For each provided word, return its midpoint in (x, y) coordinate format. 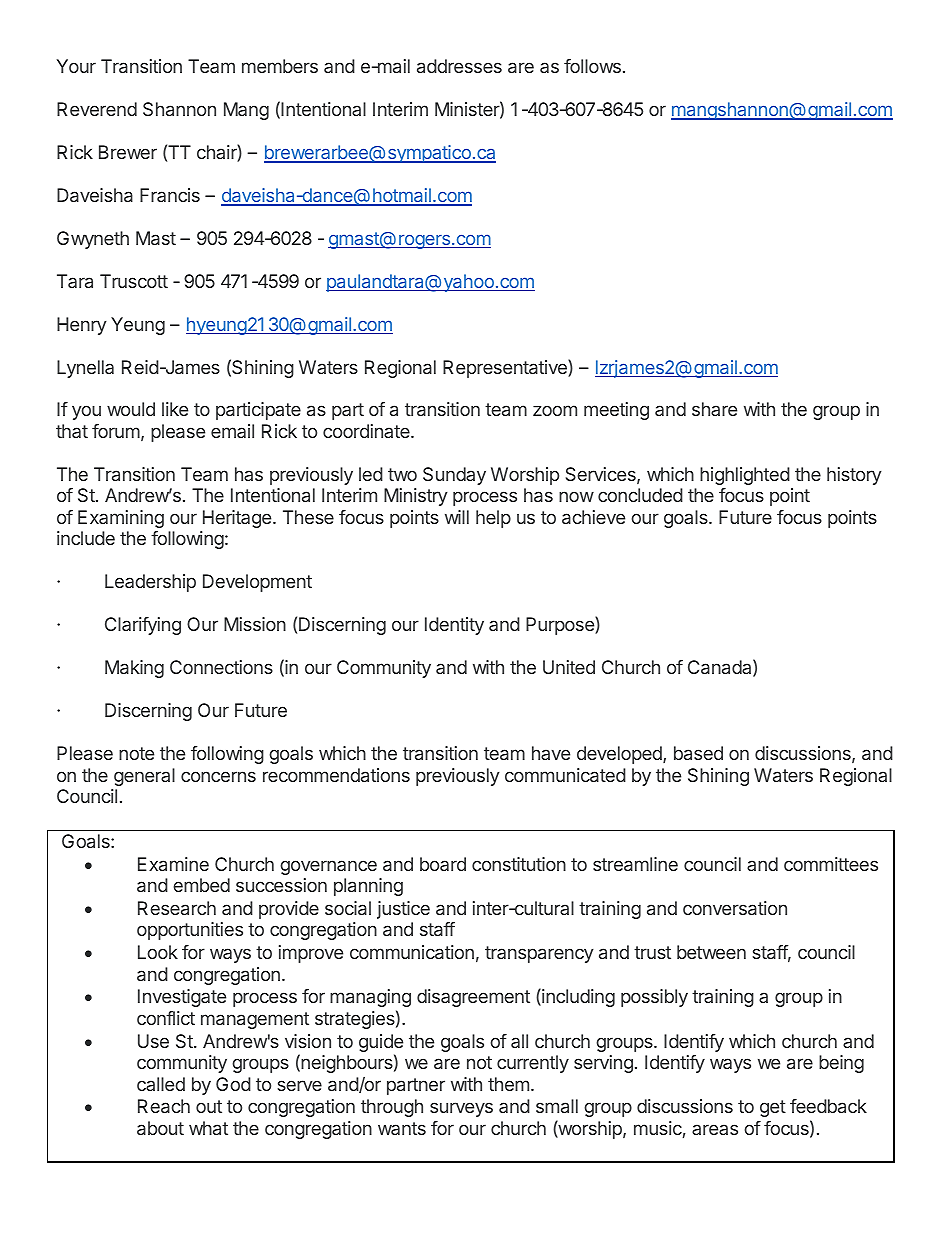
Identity (454, 626)
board (443, 864)
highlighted (745, 476)
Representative (506, 368)
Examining (121, 519)
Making (134, 669)
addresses (459, 66)
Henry (82, 326)
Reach (164, 1106)
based (698, 753)
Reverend (97, 109)
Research (177, 908)
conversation (735, 908)
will (457, 517)
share (714, 409)
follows (592, 66)
